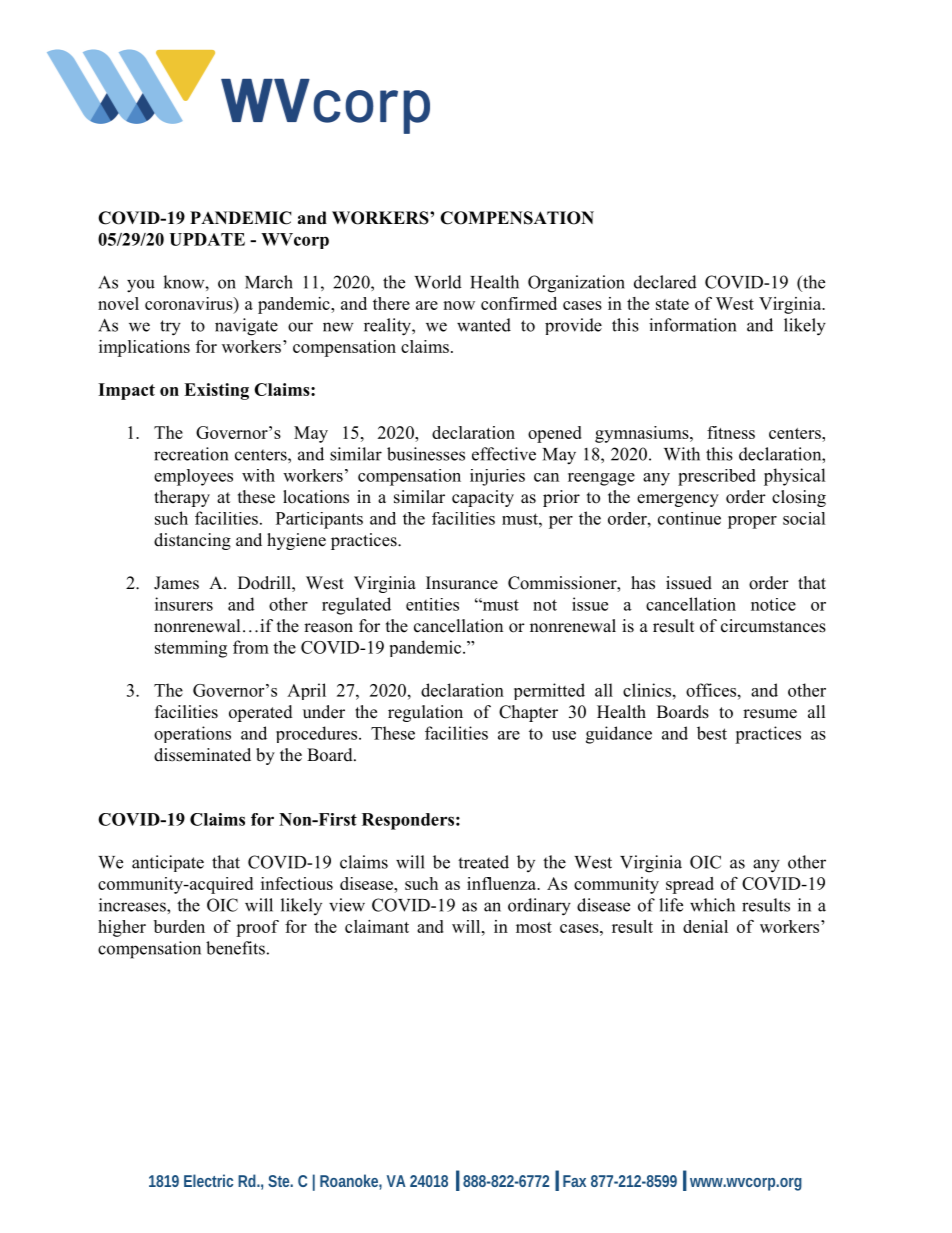 This page has width=952, height=1233. What do you see at coordinates (438, 282) in the page?
I see `World` at bounding box center [438, 282].
